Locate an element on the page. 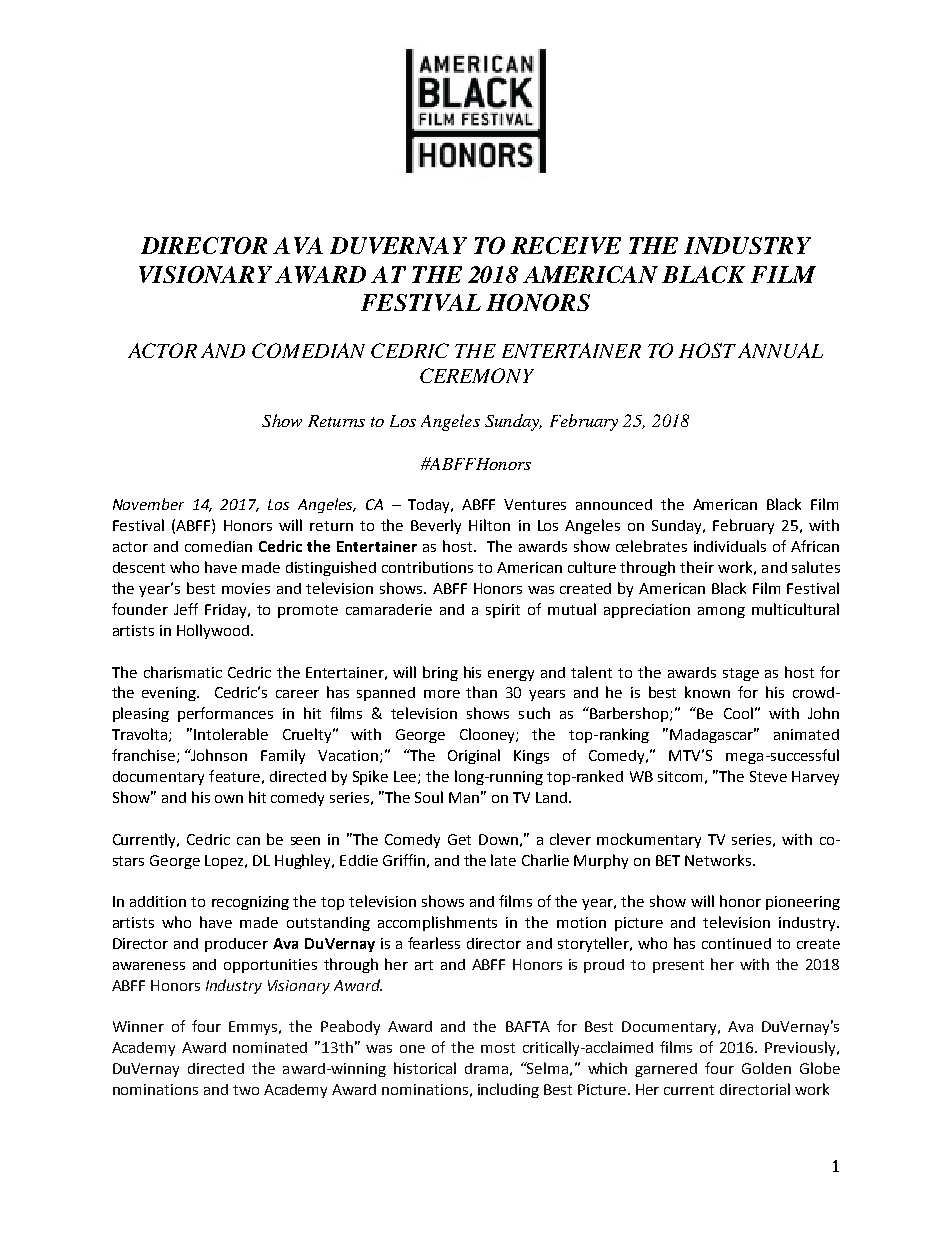 Image resolution: width=952 pixels, height=1233 pixels. CEREMONY is located at coordinates (477, 375).
